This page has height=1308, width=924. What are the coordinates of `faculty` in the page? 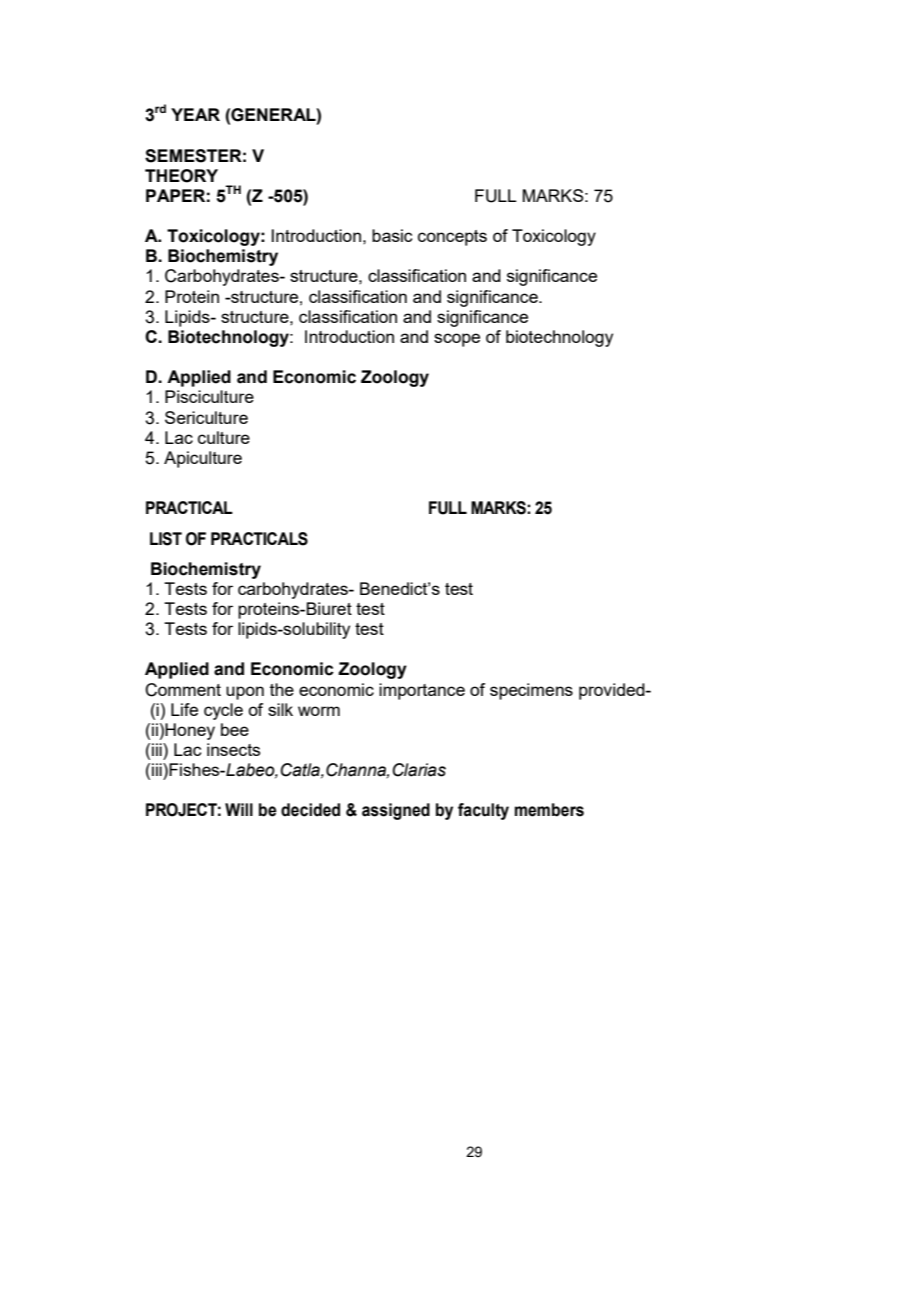 It's located at (483, 811).
